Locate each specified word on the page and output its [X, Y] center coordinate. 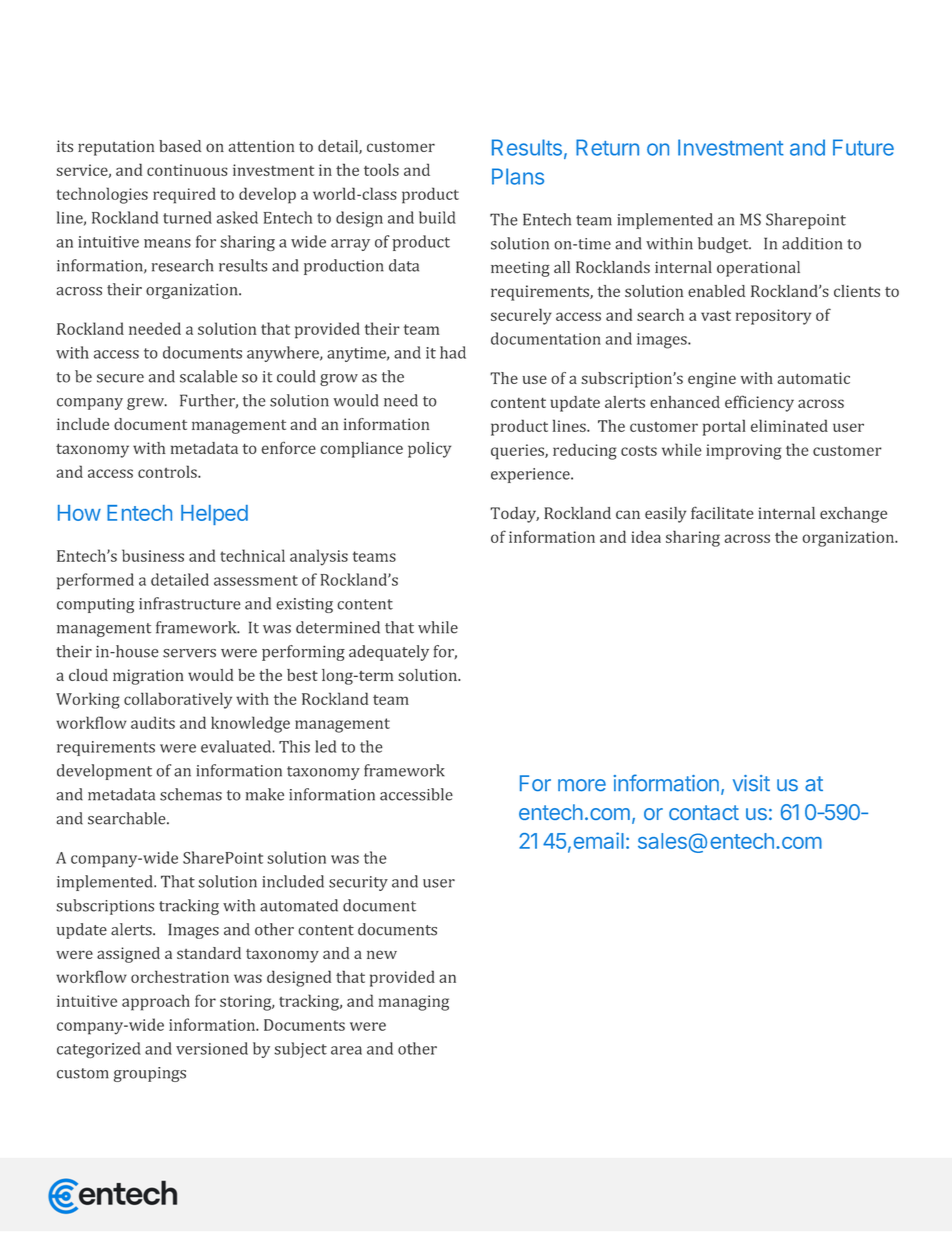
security [358, 883]
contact [704, 812]
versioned [212, 1048]
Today [514, 515]
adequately [389, 653]
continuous [187, 170]
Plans [518, 176]
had [453, 352]
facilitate [722, 512]
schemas [191, 794]
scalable [208, 376]
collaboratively [178, 700]
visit [751, 783]
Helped [214, 515]
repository [773, 317]
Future [863, 147]
